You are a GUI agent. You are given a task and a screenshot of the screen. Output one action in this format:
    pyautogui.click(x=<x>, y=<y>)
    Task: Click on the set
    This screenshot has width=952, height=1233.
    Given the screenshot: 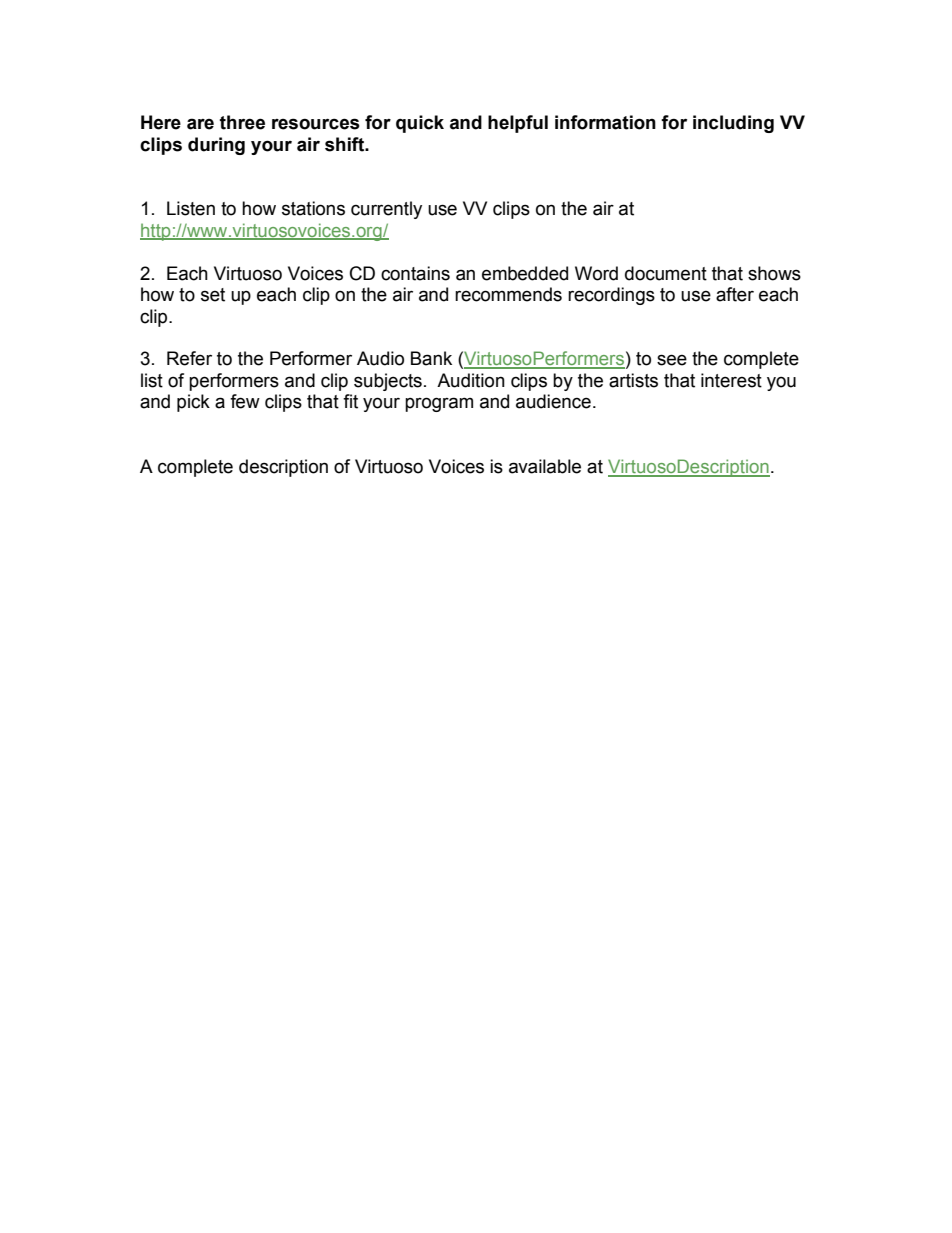 What is the action you would take?
    pyautogui.click(x=213, y=295)
